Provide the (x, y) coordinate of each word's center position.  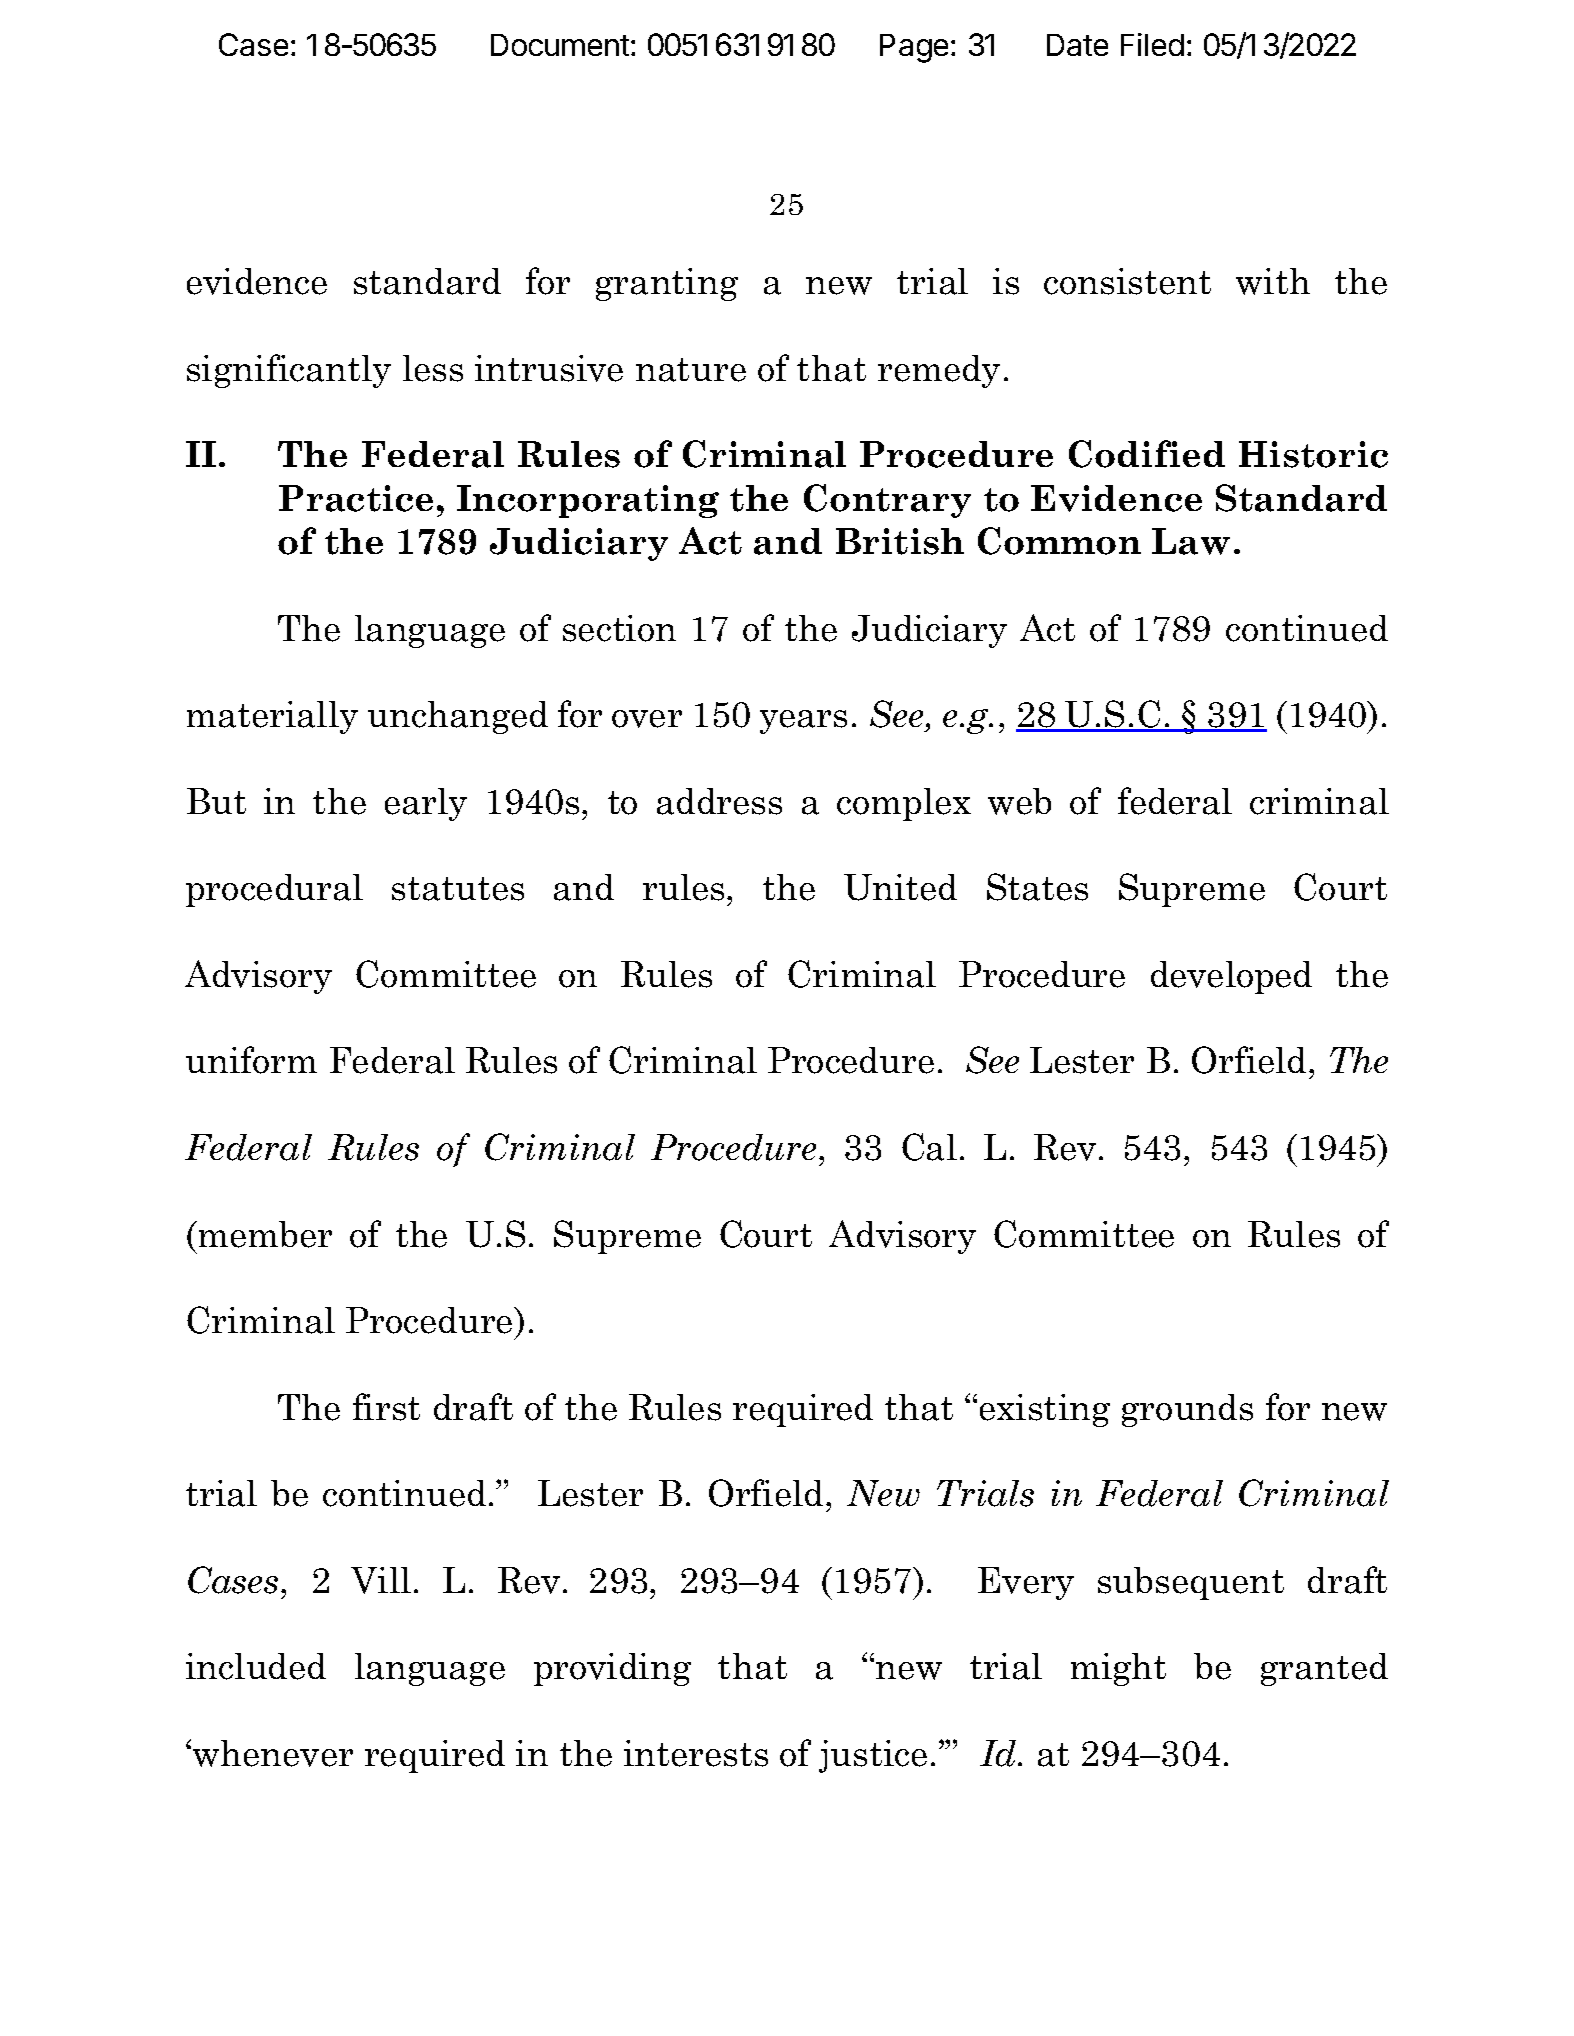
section (619, 628)
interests (696, 1753)
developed (1231, 977)
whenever (273, 1753)
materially (272, 717)
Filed (1152, 44)
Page (914, 48)
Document (560, 45)
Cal (929, 1147)
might (1118, 1669)
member (265, 1234)
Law (1191, 541)
